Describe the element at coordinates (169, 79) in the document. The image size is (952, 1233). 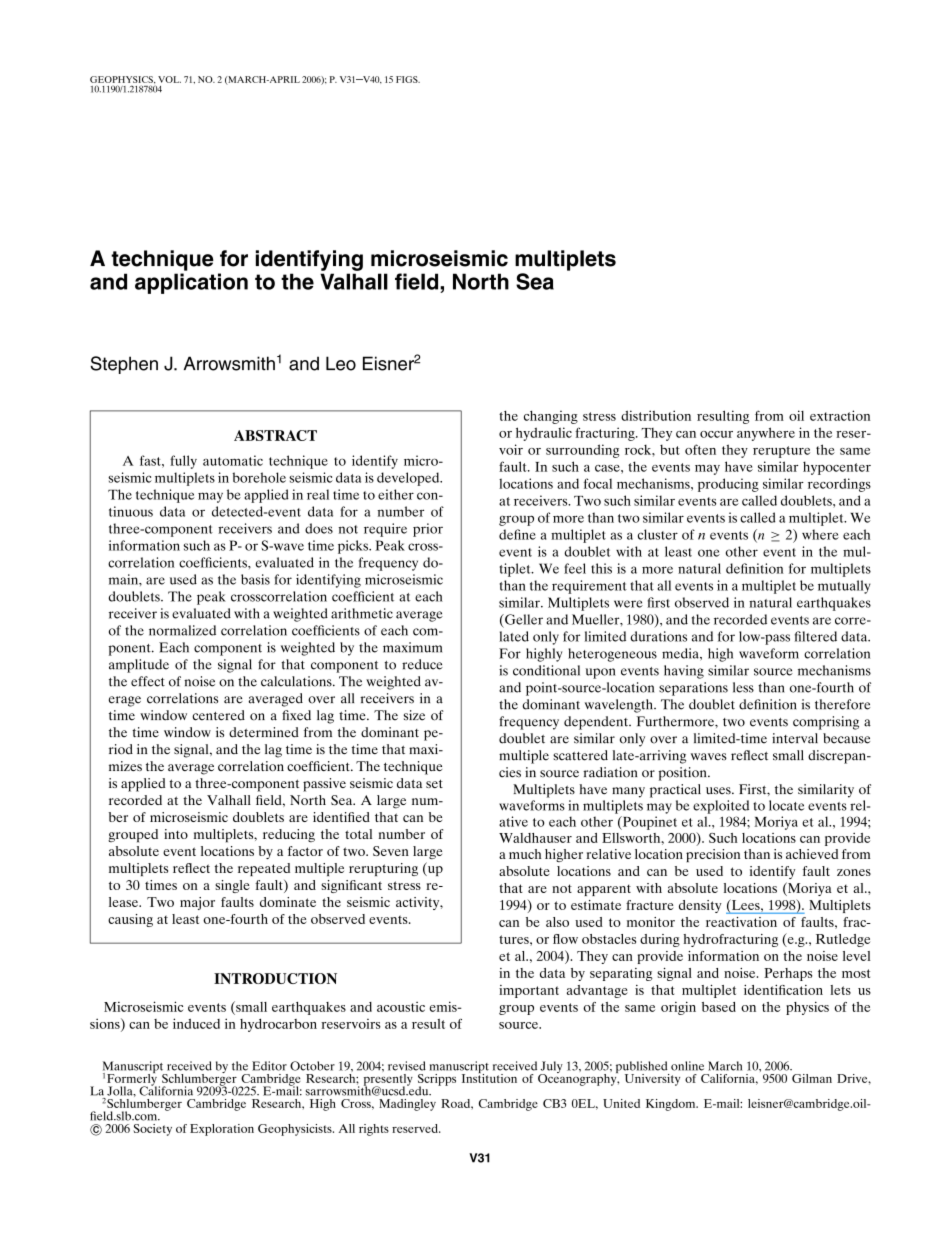
I see `VOL` at that location.
